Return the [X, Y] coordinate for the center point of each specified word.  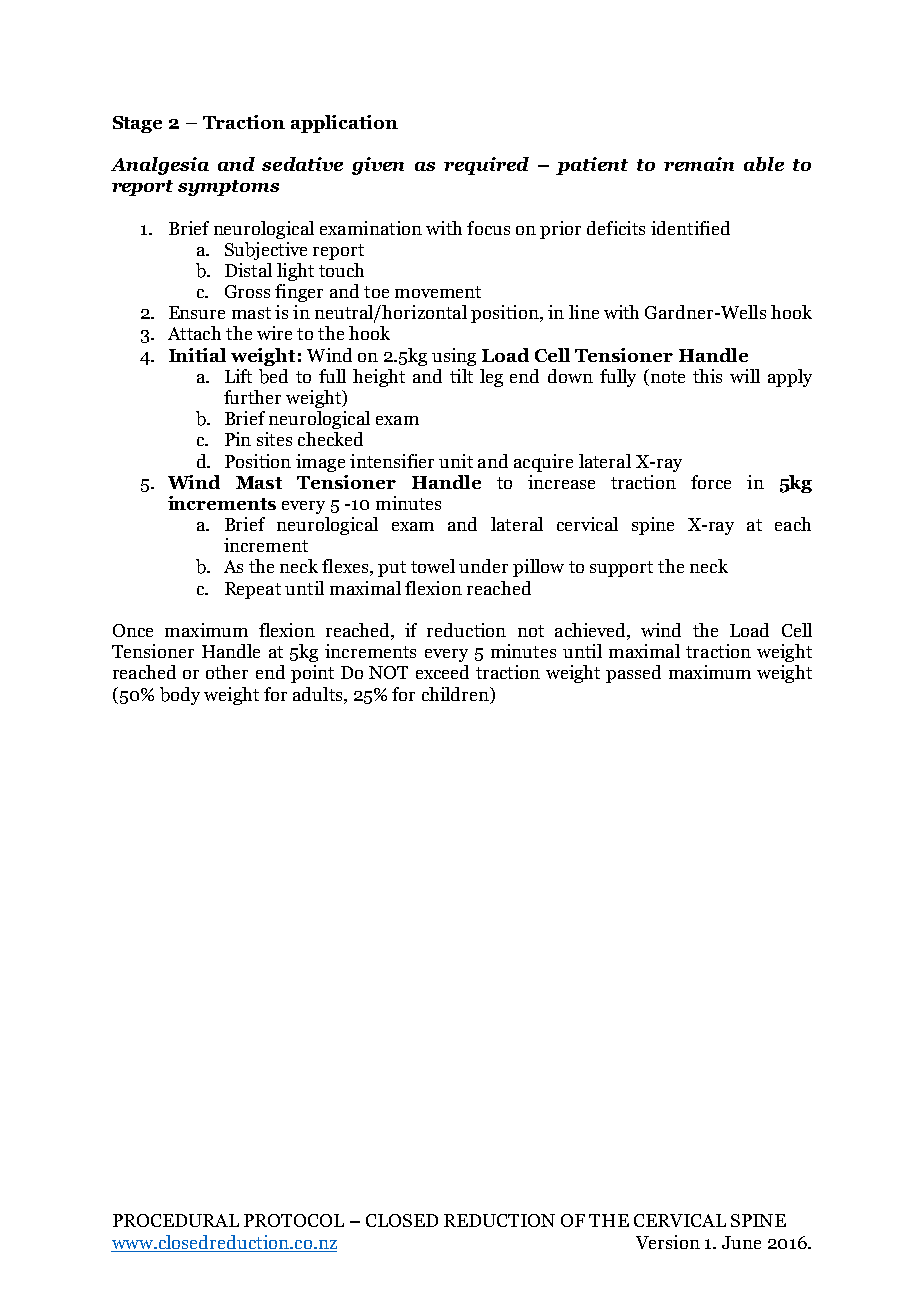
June [741, 1242]
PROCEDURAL [176, 1220]
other [227, 672]
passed [633, 674]
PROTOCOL [294, 1220]
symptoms [228, 188]
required [486, 166]
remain [699, 164]
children [456, 694]
